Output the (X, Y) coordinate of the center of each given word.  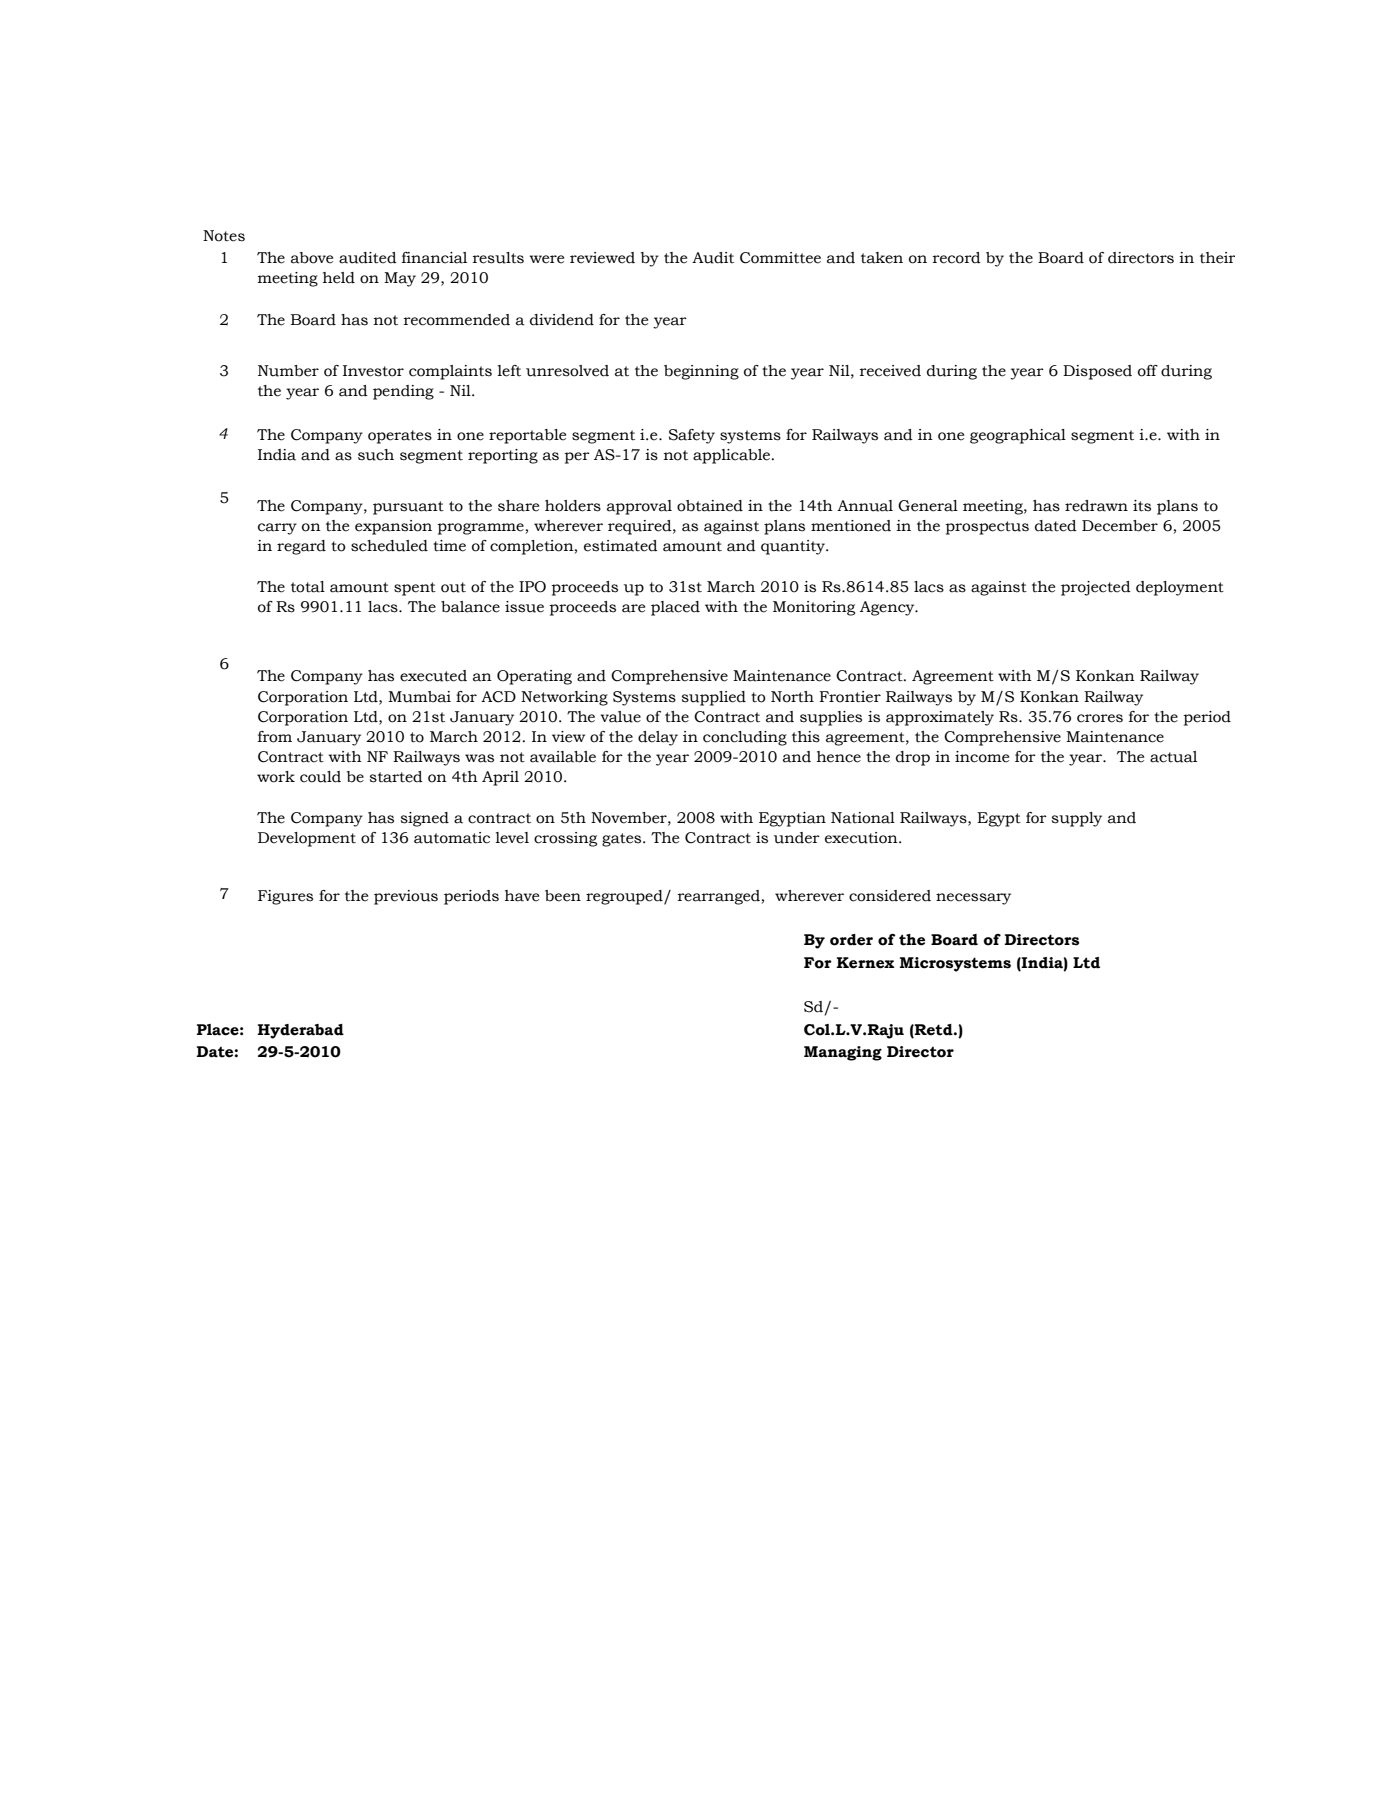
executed (433, 676)
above (312, 258)
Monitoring (814, 608)
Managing (843, 1053)
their (1217, 258)
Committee (780, 258)
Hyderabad (300, 1031)
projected (1096, 588)
